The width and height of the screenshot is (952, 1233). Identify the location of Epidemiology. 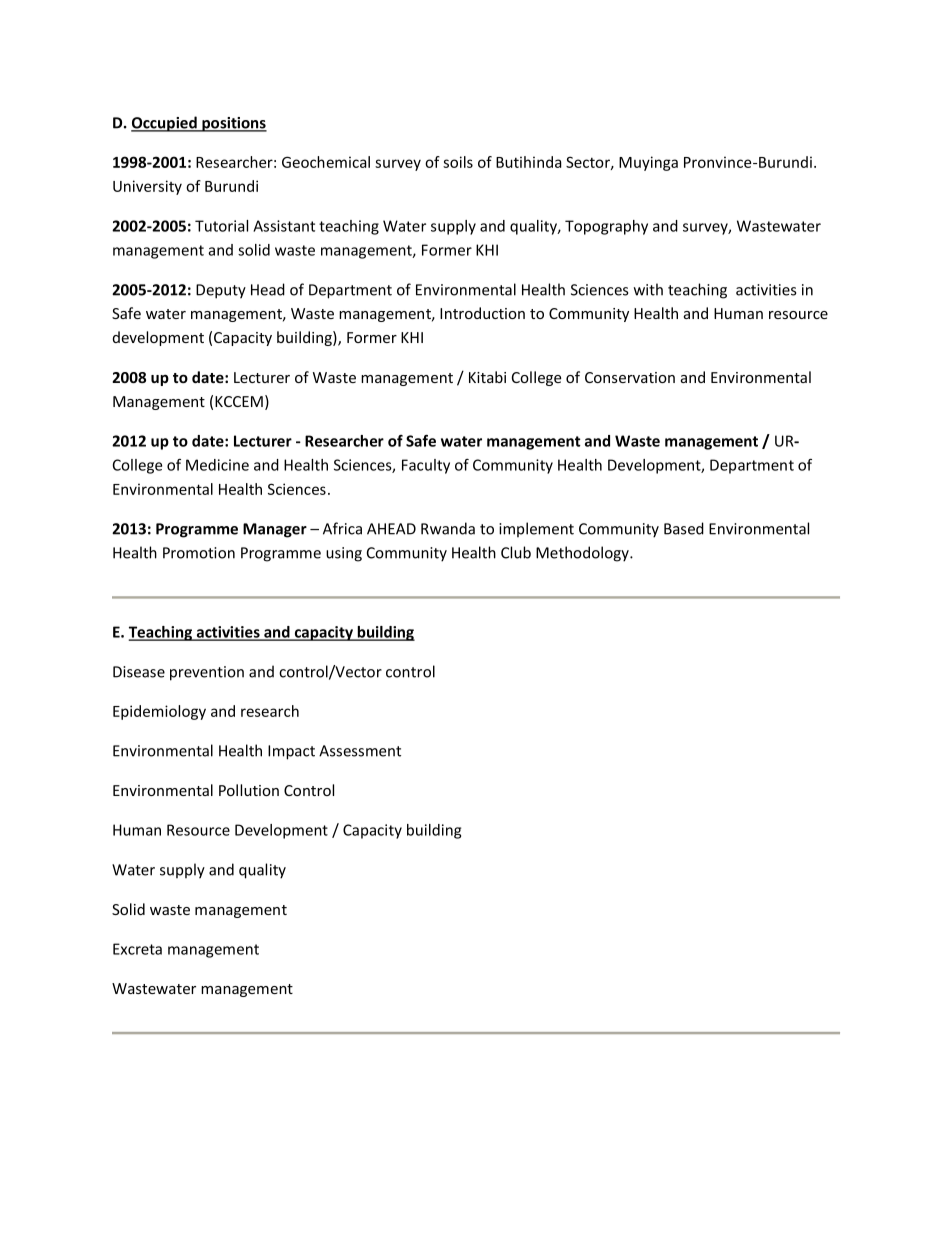
(159, 712).
